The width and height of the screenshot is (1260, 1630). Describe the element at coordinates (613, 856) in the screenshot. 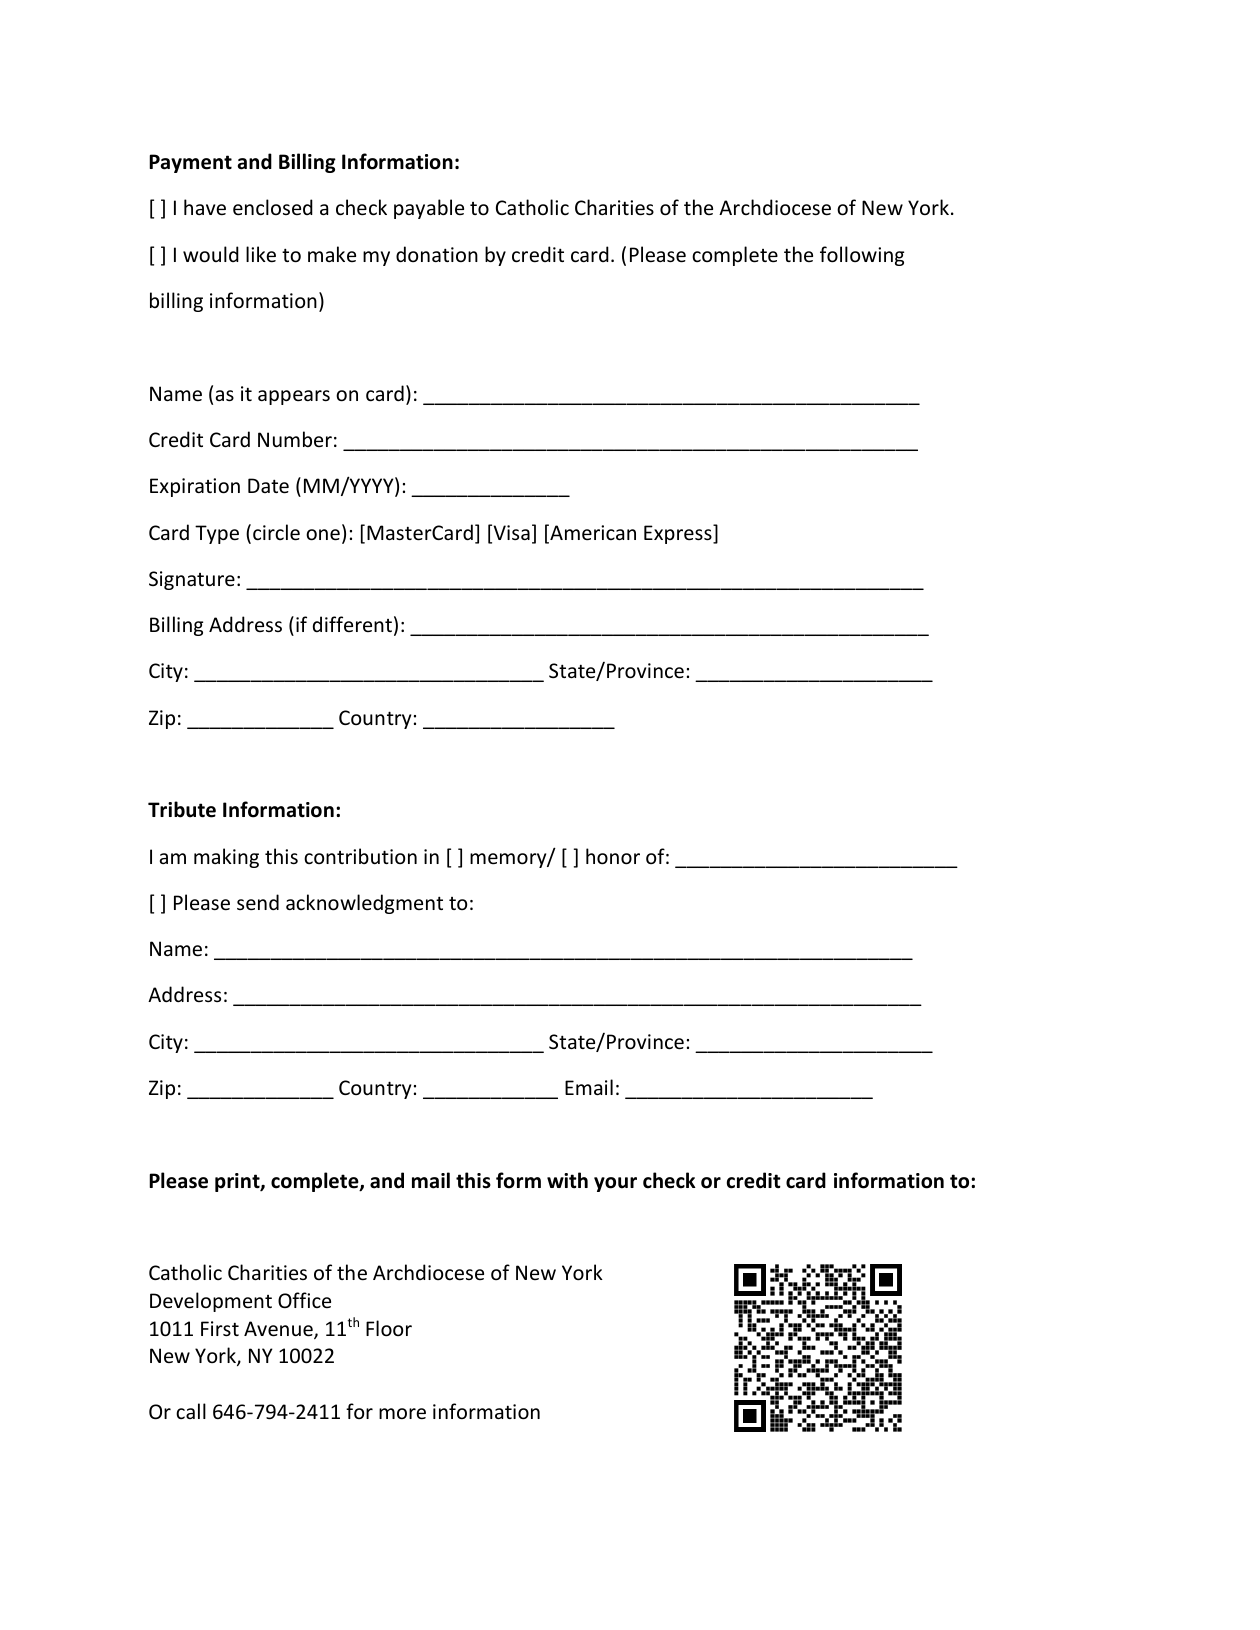

I see `honor` at that location.
